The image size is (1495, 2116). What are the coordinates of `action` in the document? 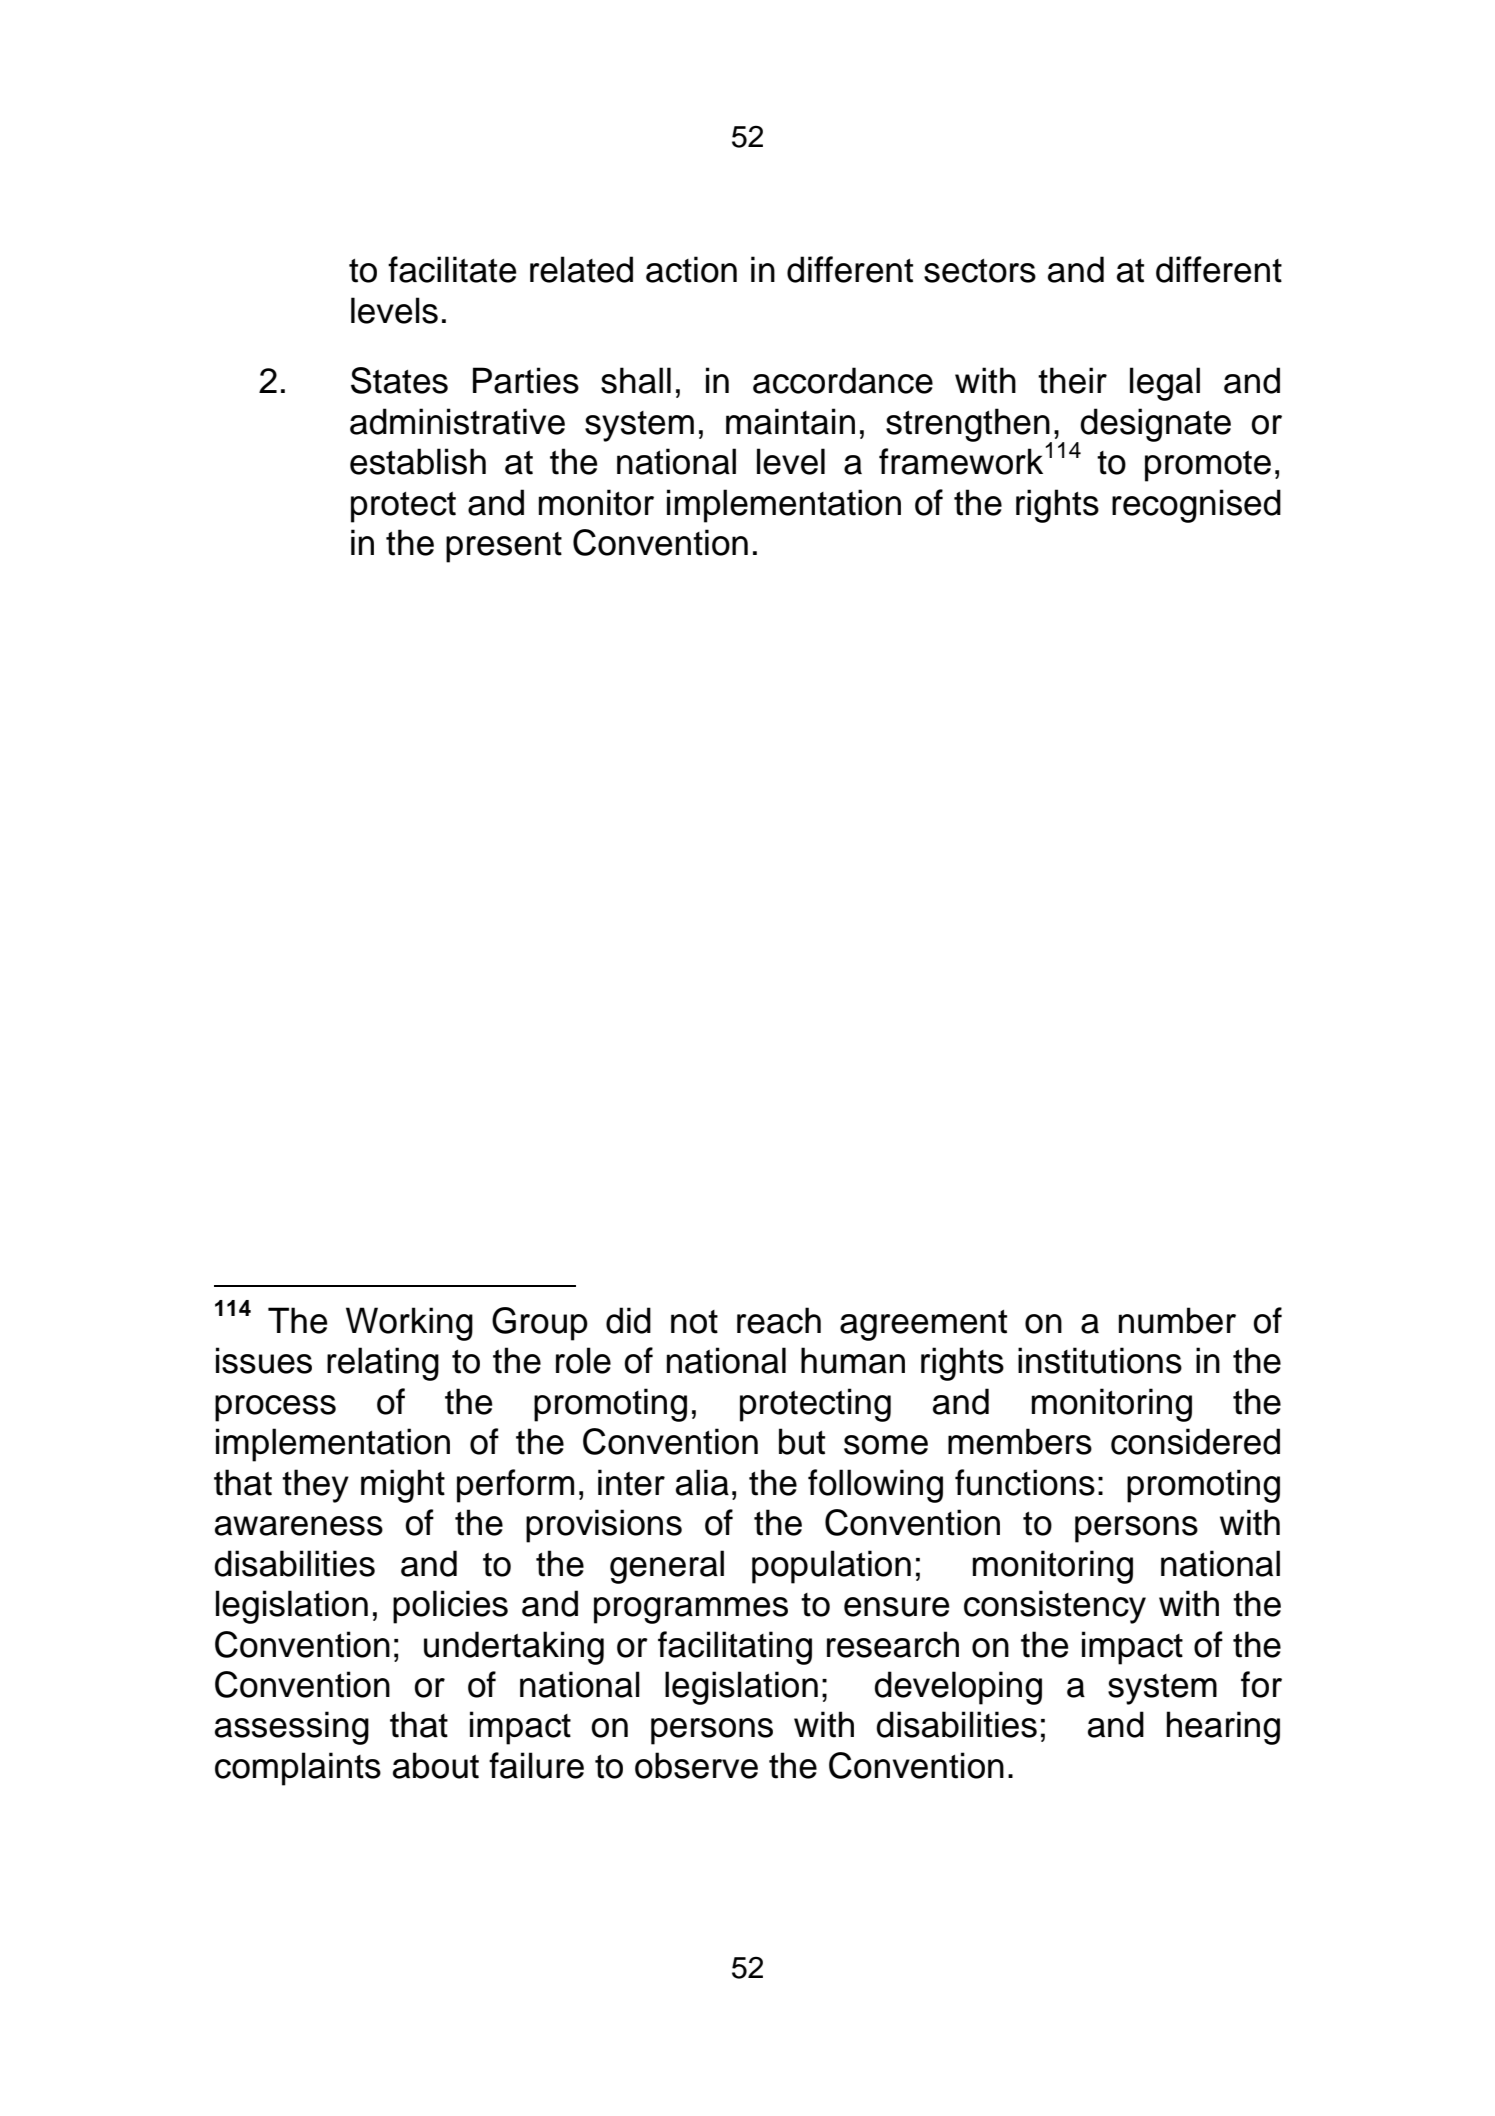 It's located at (691, 269).
